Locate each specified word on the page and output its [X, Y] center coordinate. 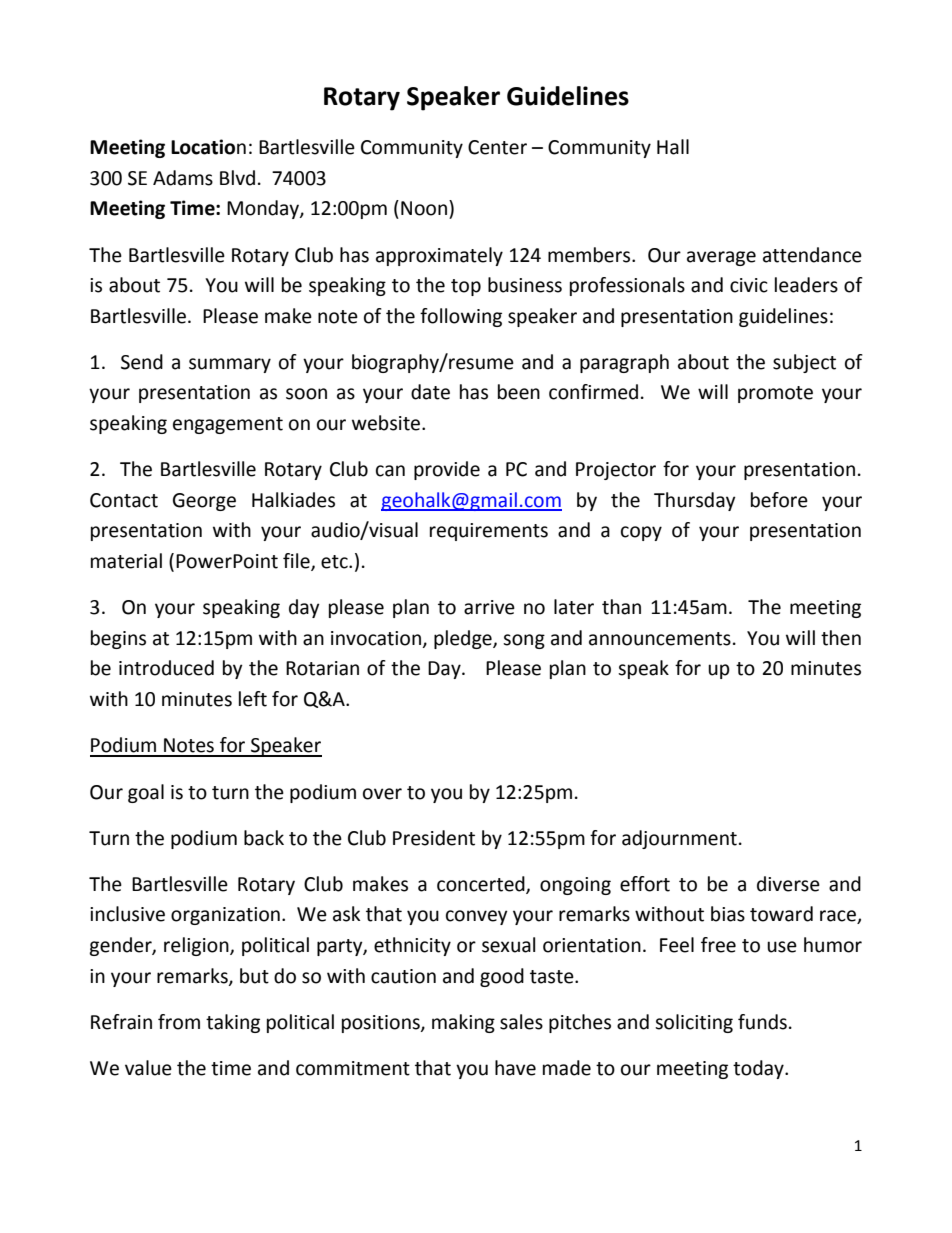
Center [497, 147]
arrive [489, 607]
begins [118, 639]
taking [233, 1023]
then [841, 638]
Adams [183, 178]
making [463, 1023]
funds [762, 1022]
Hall [673, 147]
